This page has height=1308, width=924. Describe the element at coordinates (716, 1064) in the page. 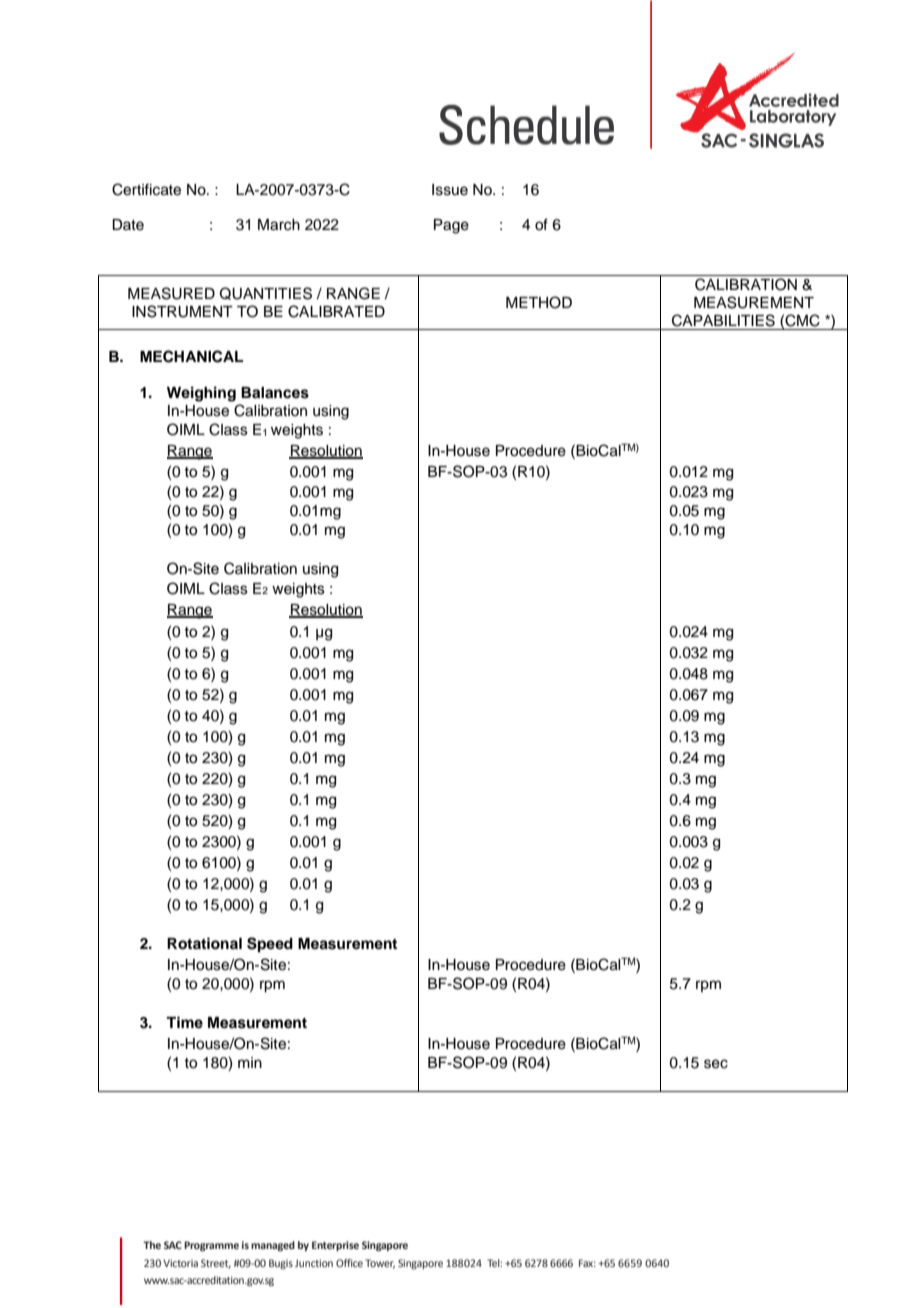

I see `sec` at that location.
